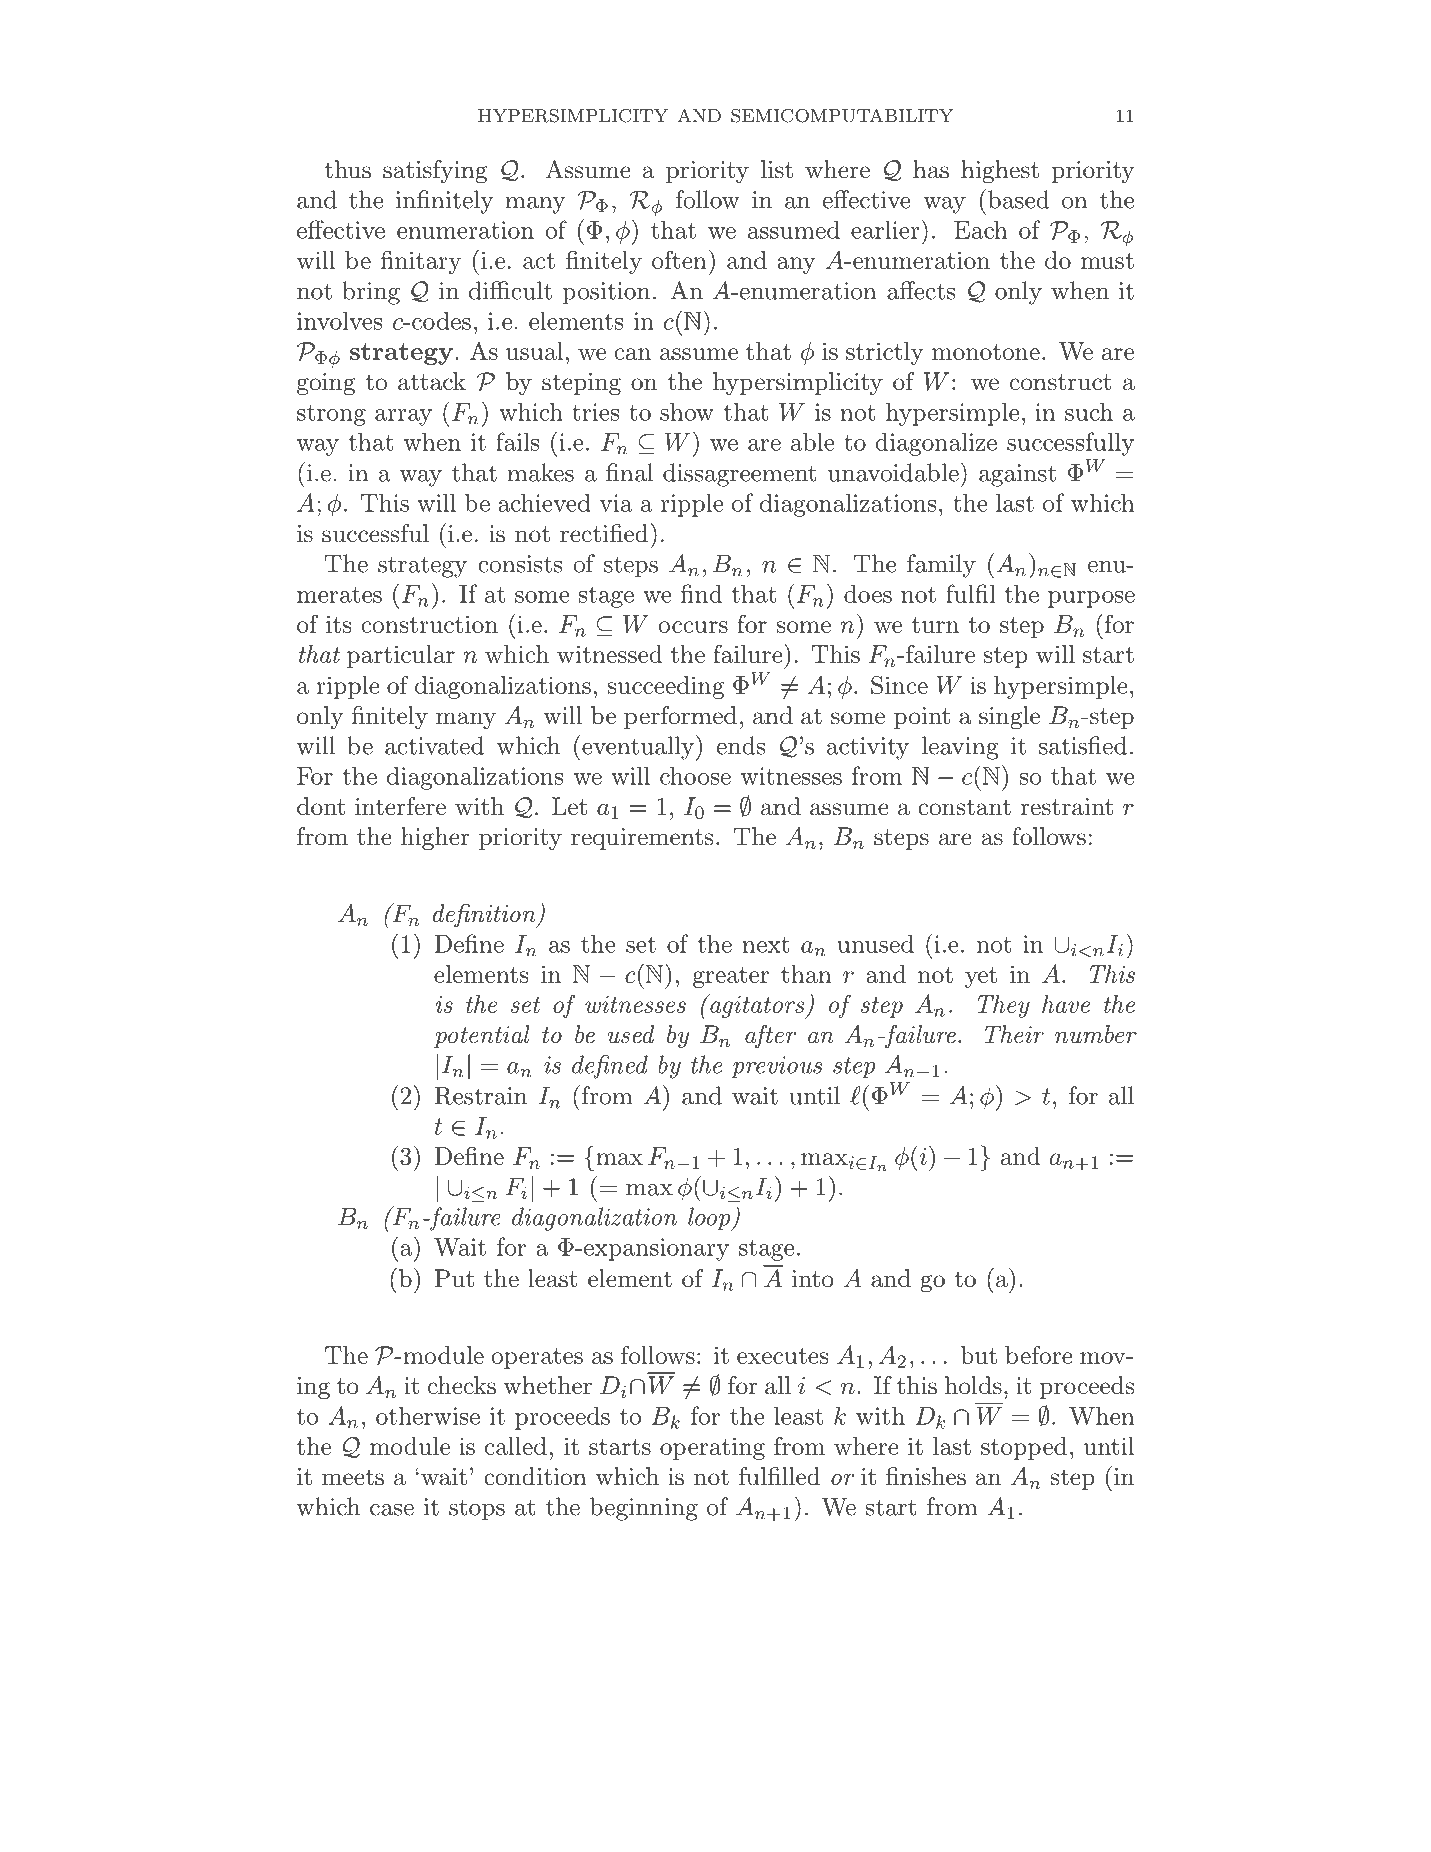 This document has height=1852, width=1431. I want to click on operating, so click(712, 1448).
